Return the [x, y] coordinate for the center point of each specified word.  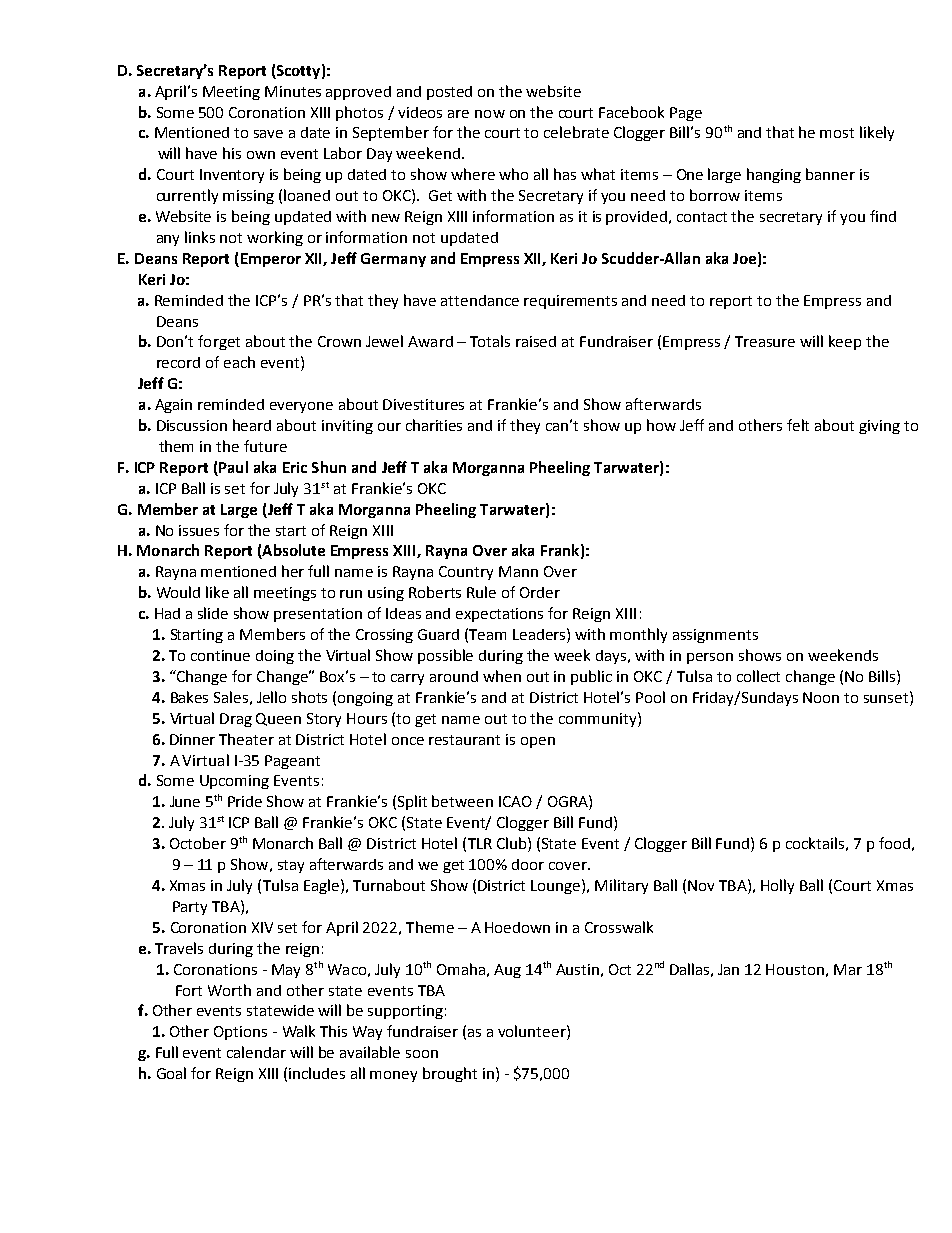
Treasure [765, 341]
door [528, 864]
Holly [777, 886]
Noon [821, 697]
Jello [271, 697]
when [502, 676]
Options [240, 1033]
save [268, 134]
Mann [518, 571]
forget [219, 342]
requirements [570, 302]
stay [291, 866]
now [490, 114]
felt [798, 425]
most [837, 133]
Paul [232, 468]
